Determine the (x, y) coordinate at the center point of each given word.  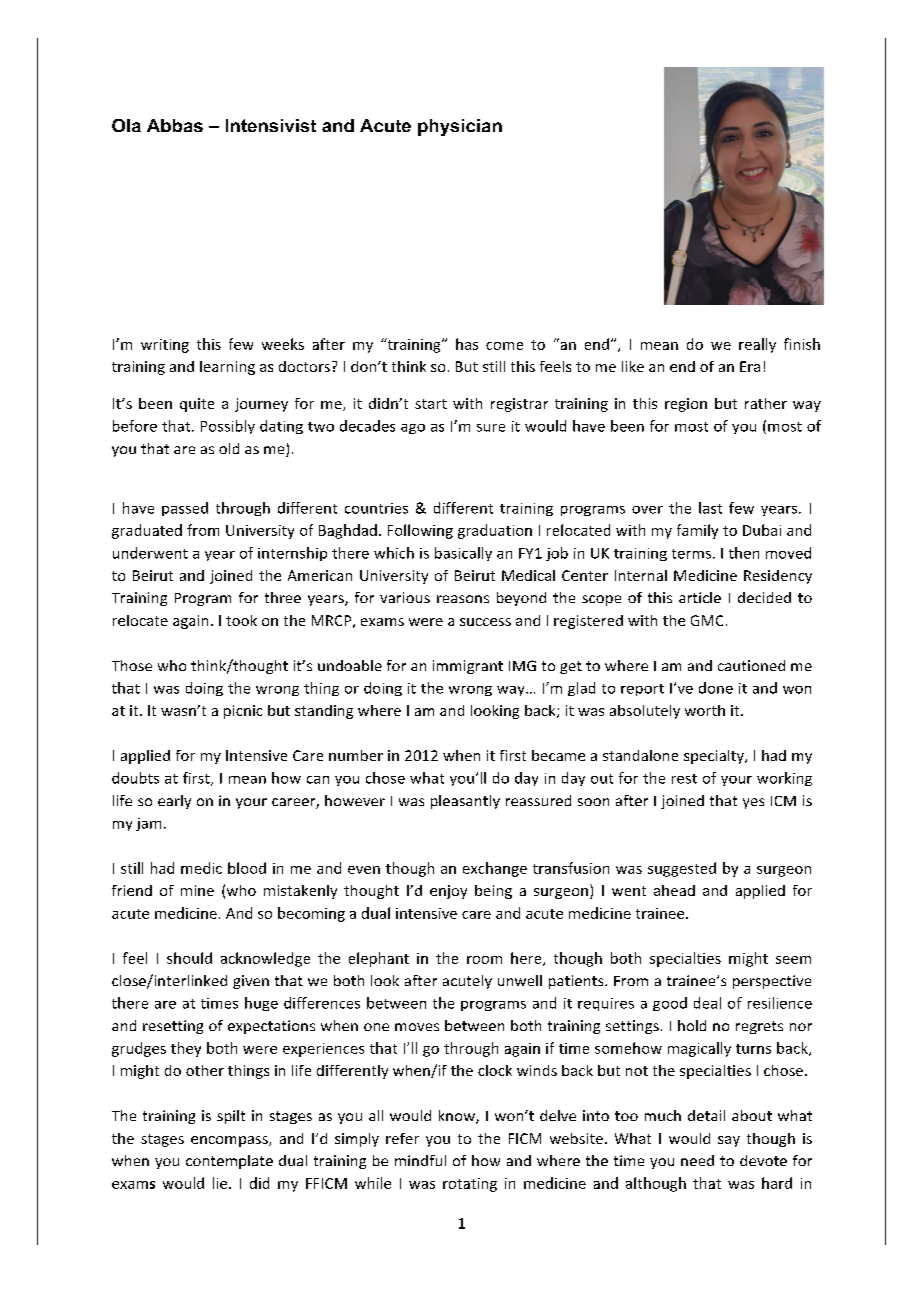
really (757, 345)
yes (753, 803)
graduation (495, 531)
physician (460, 127)
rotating (470, 1185)
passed (185, 509)
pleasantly (465, 802)
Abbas (175, 125)
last (710, 508)
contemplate (229, 1162)
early (174, 802)
